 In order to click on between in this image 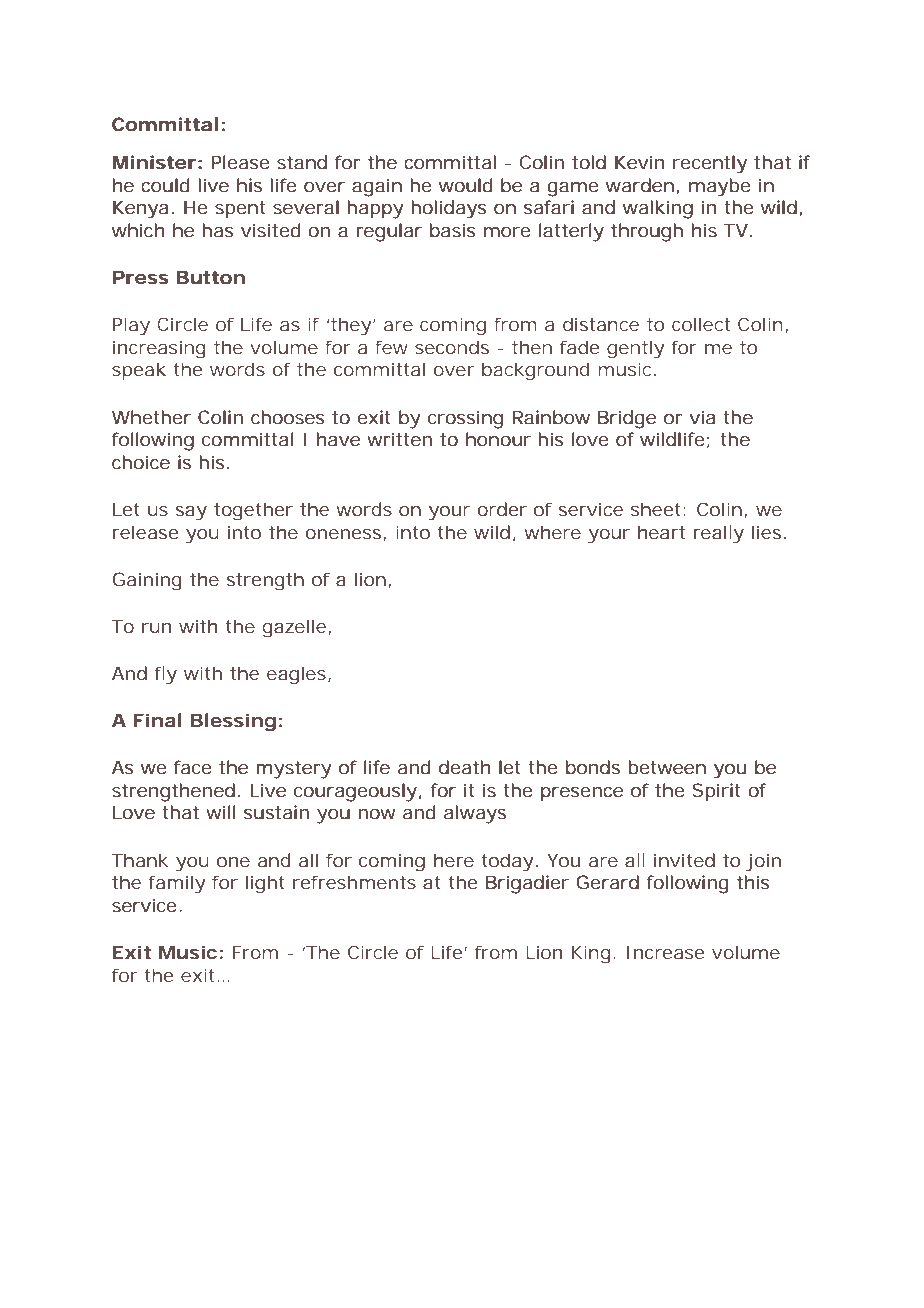, I will do `click(667, 767)`.
